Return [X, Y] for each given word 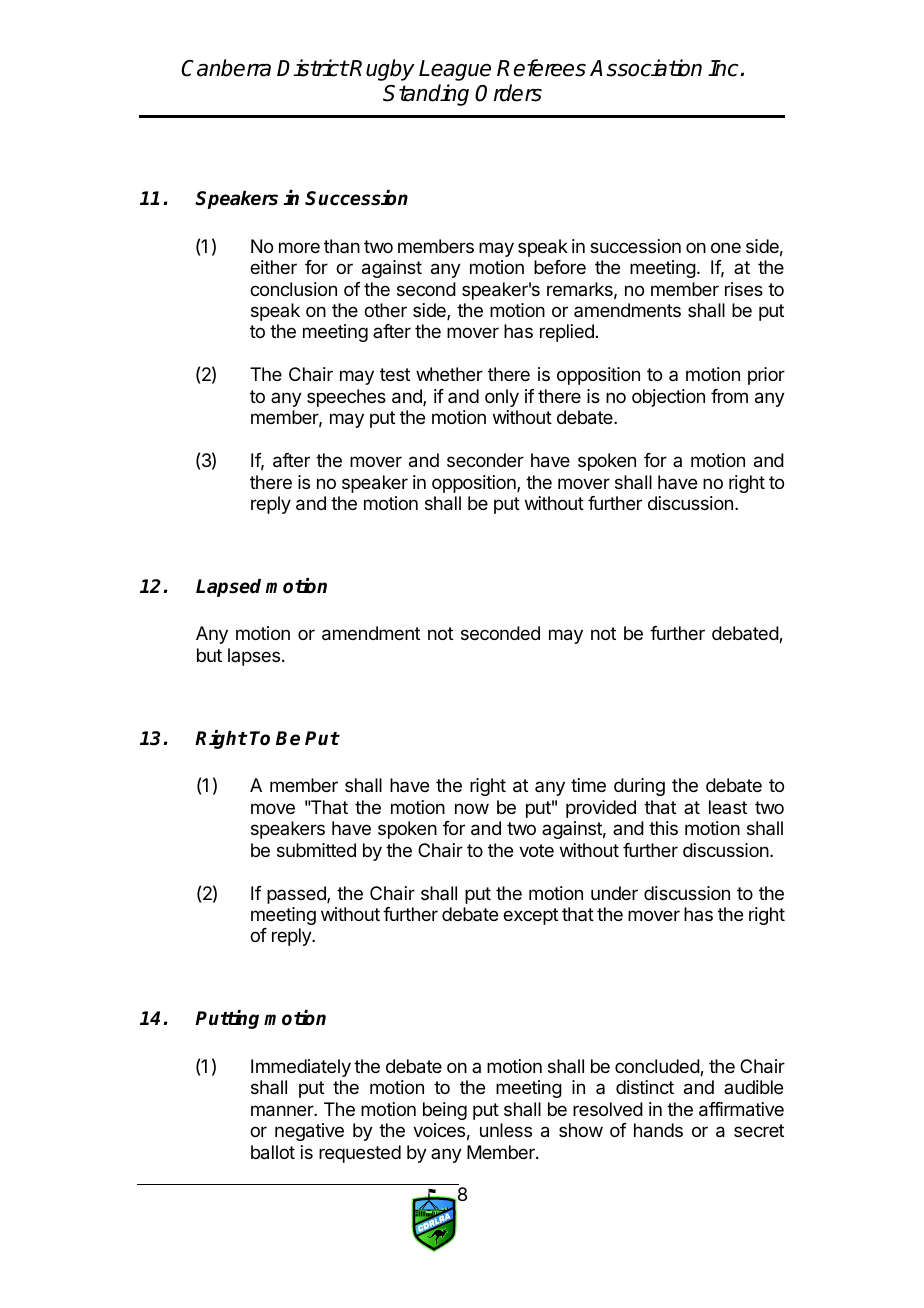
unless [506, 1130]
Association [646, 68]
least [728, 807]
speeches [346, 398]
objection [668, 398]
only [502, 398]
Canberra [226, 68]
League [455, 70]
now [472, 808]
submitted [316, 850]
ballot [273, 1152]
